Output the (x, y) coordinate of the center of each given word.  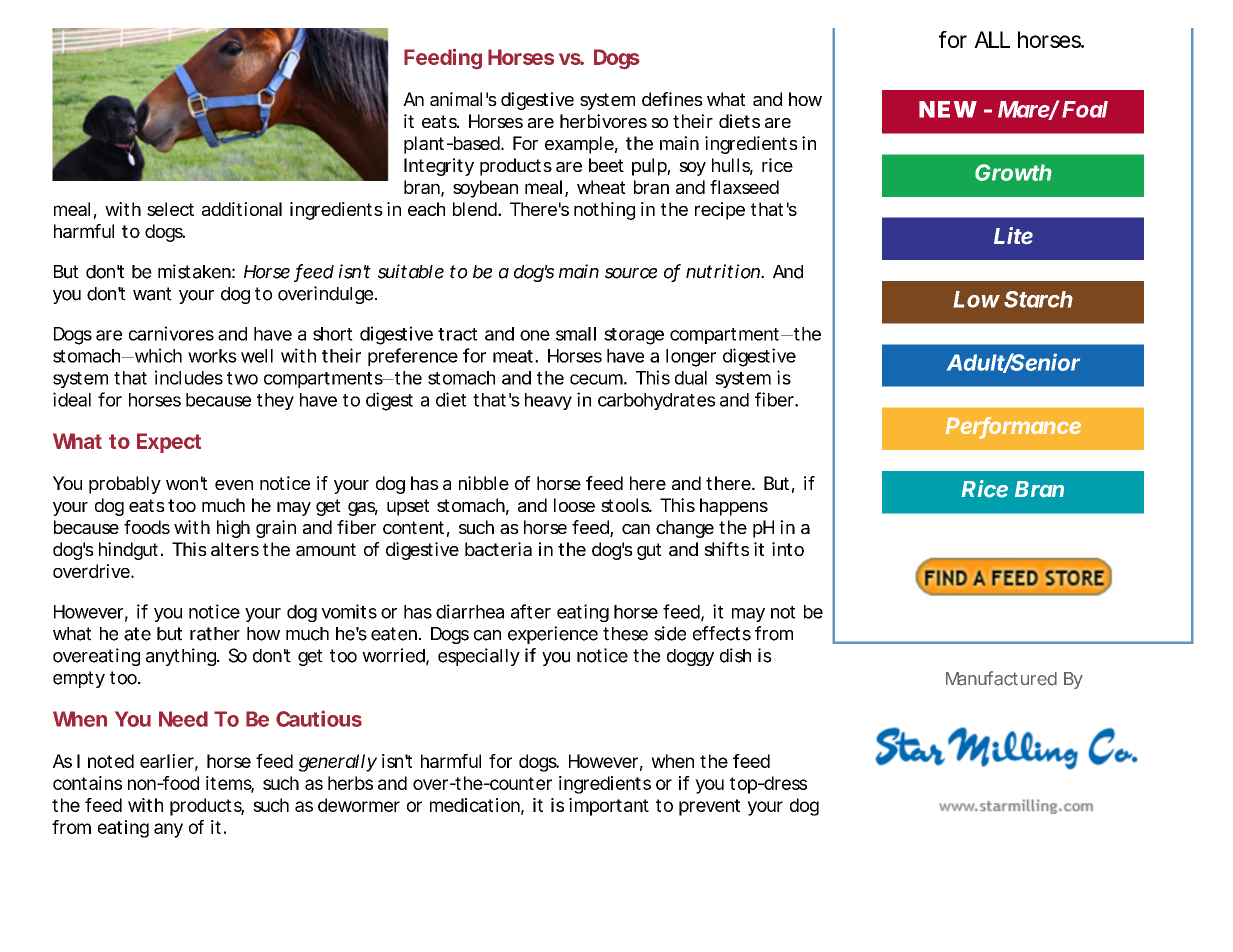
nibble (484, 483)
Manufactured (1001, 678)
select (170, 209)
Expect (169, 443)
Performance (1013, 427)
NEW (948, 109)
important (609, 807)
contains (87, 783)
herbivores (603, 121)
